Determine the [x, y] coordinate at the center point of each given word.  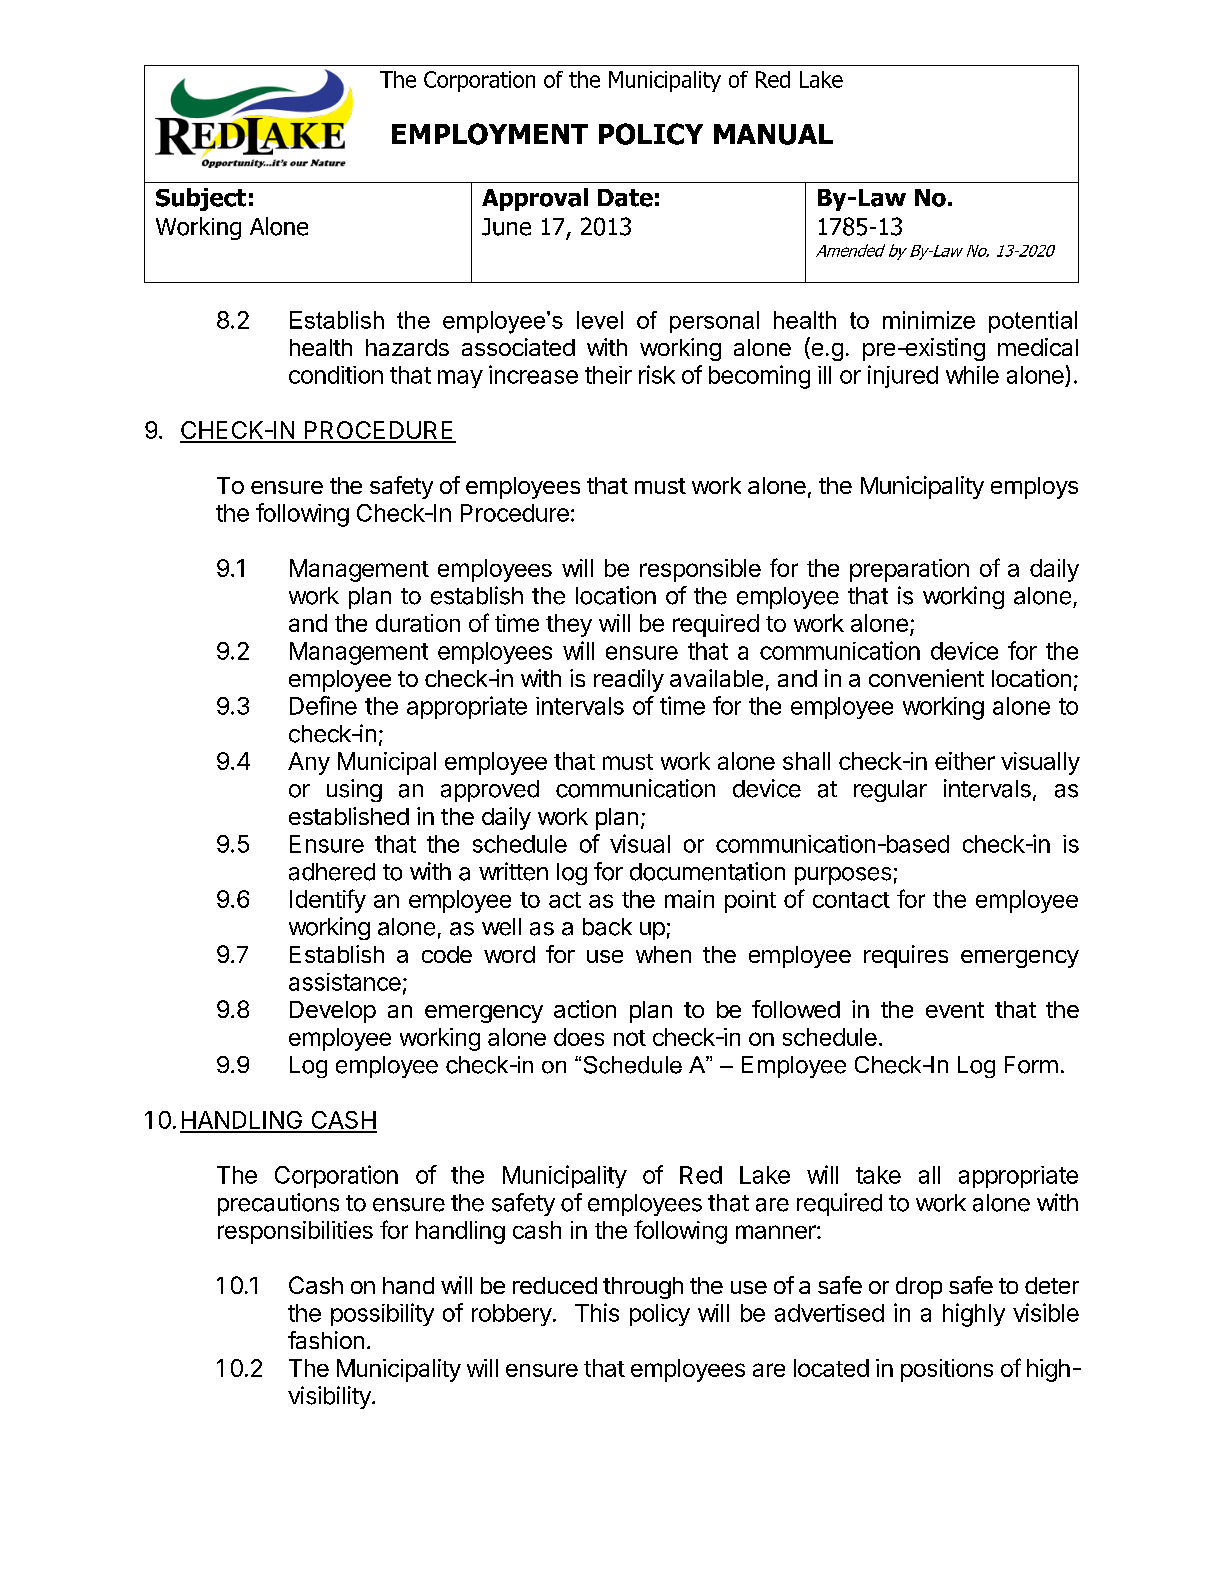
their [608, 375]
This [597, 1312]
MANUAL [773, 134]
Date [625, 198]
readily [629, 680]
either [965, 761]
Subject [201, 199]
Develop [333, 1012]
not [630, 1038]
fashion [326, 1340]
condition [336, 375]
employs [1034, 488]
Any [309, 763]
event [955, 1010]
